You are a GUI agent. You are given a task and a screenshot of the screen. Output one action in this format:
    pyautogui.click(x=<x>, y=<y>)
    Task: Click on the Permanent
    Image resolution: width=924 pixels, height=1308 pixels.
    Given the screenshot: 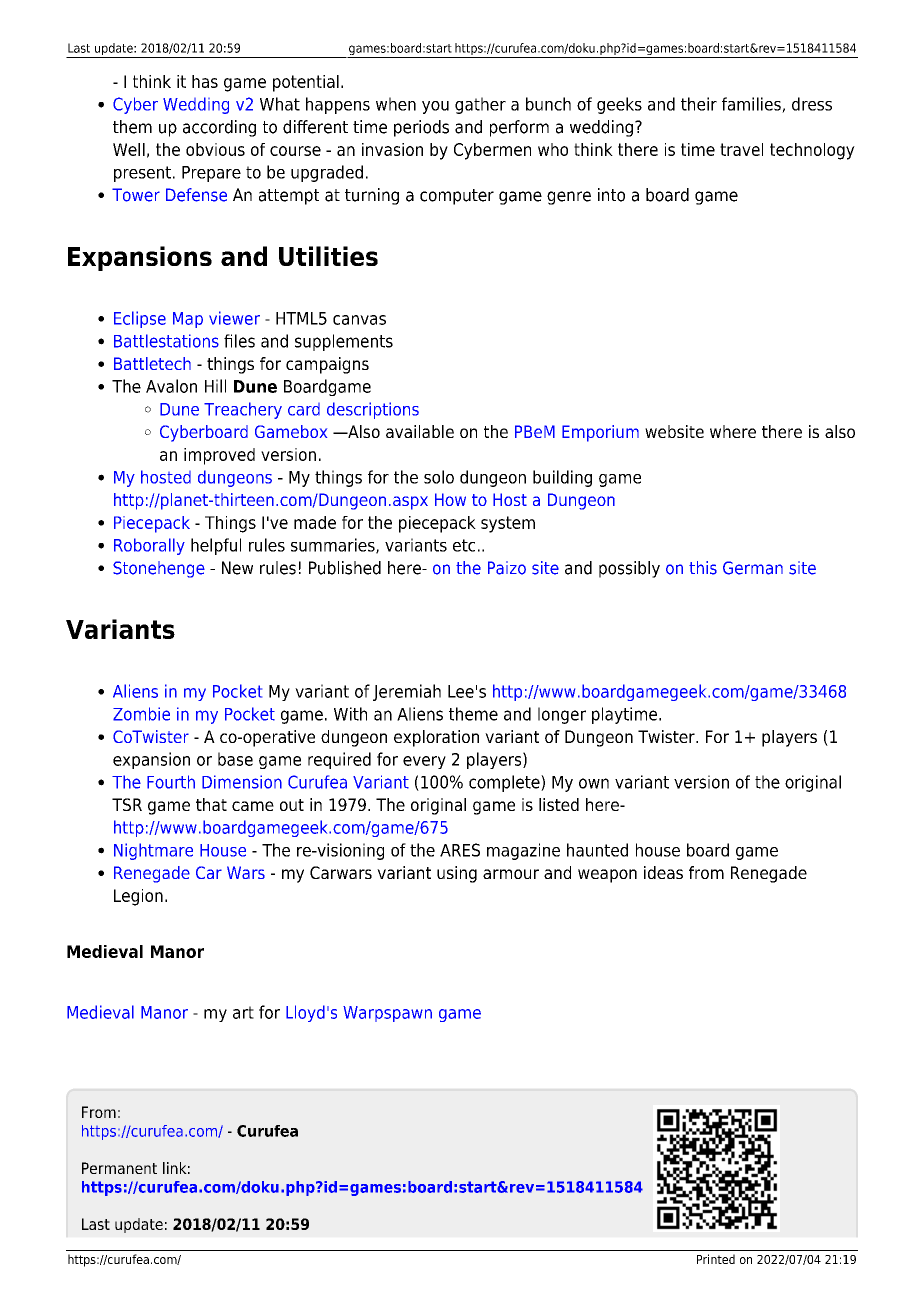 What is the action you would take?
    pyautogui.click(x=119, y=1168)
